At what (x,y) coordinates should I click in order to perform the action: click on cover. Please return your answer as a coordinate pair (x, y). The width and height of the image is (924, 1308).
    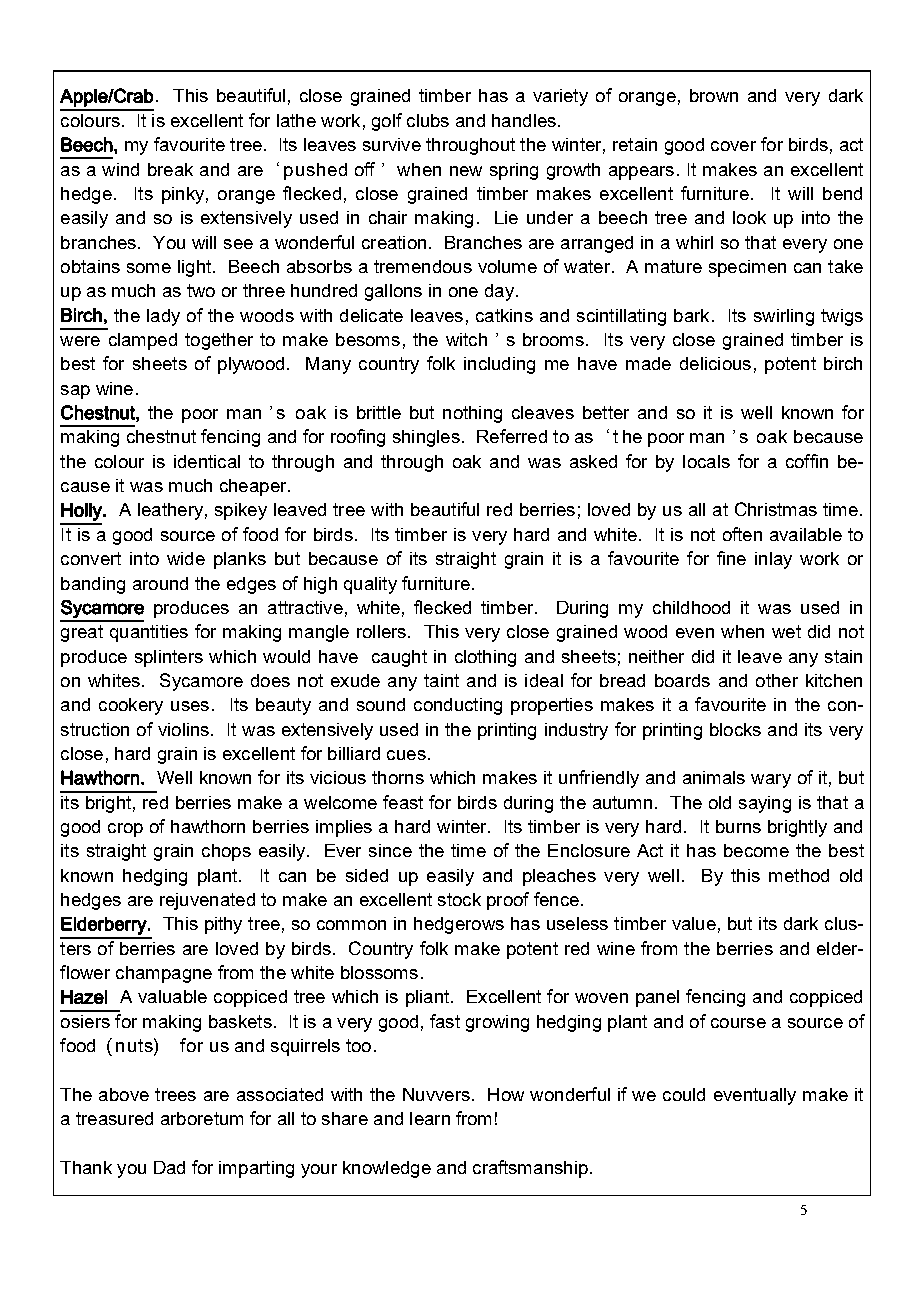
    Looking at the image, I should click on (733, 146).
